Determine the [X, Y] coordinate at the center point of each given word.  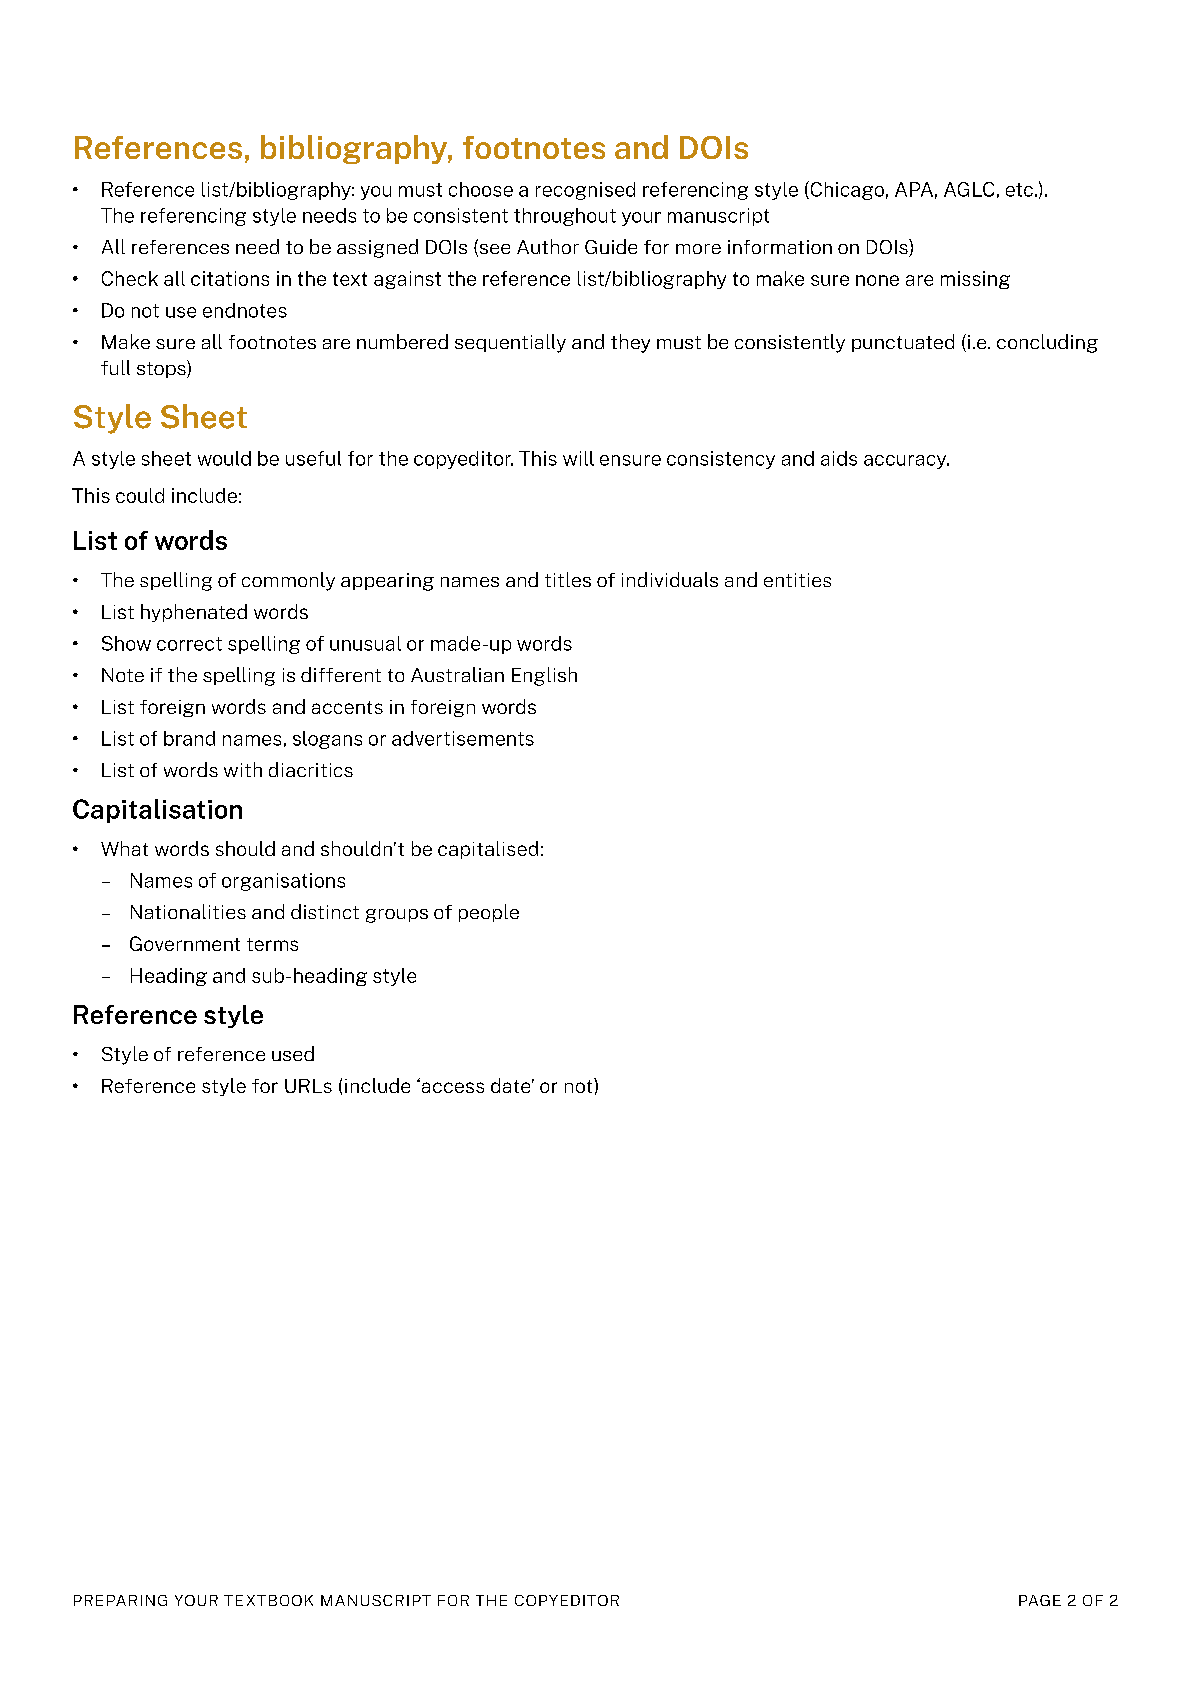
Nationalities [188, 911]
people [489, 913]
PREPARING [120, 1600]
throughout [565, 217]
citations [230, 278]
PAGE [1040, 1600]
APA [914, 189]
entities [797, 580]
